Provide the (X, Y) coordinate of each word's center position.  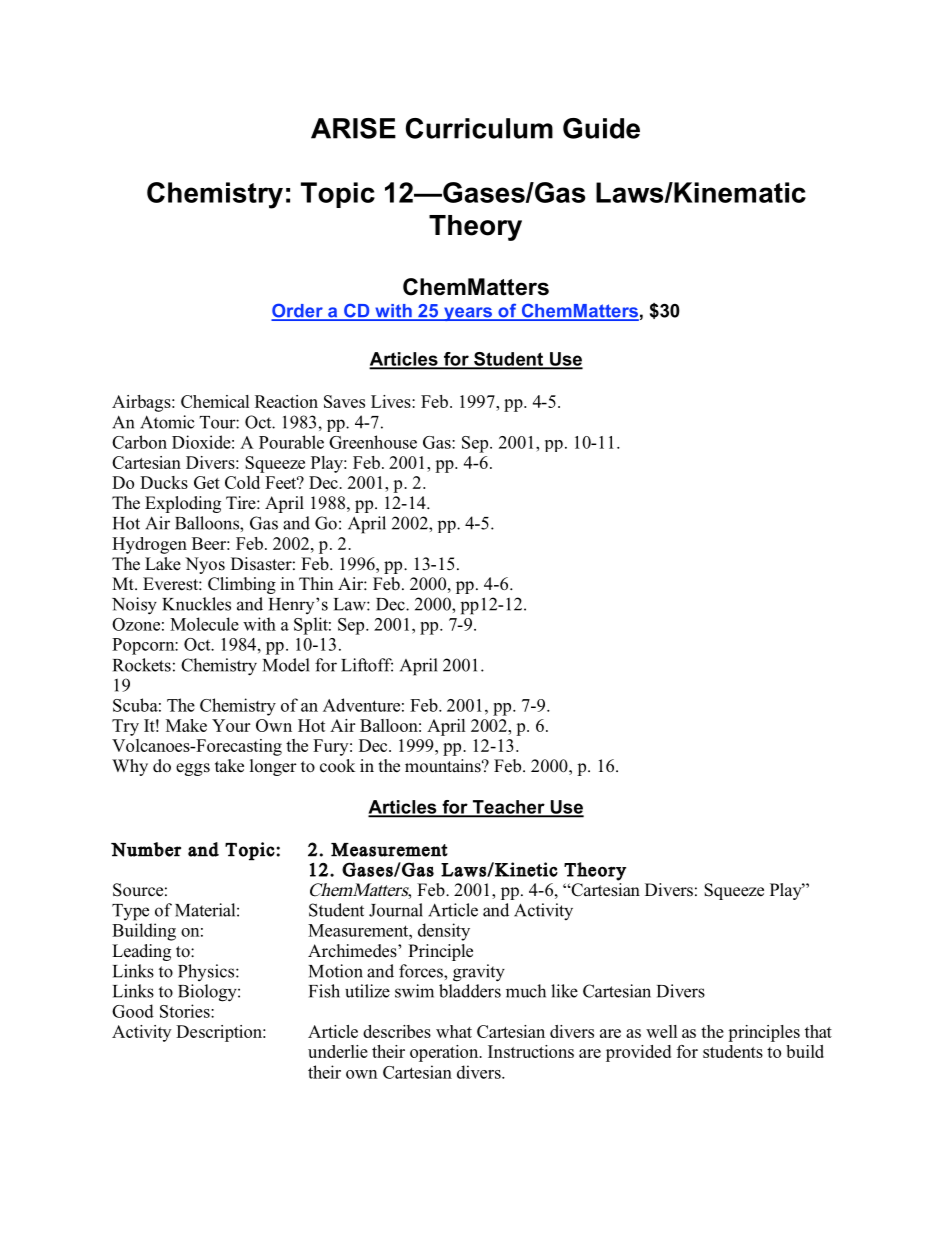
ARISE (353, 128)
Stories (186, 1011)
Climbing (242, 585)
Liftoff (367, 665)
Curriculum (479, 128)
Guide (601, 128)
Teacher (508, 808)
